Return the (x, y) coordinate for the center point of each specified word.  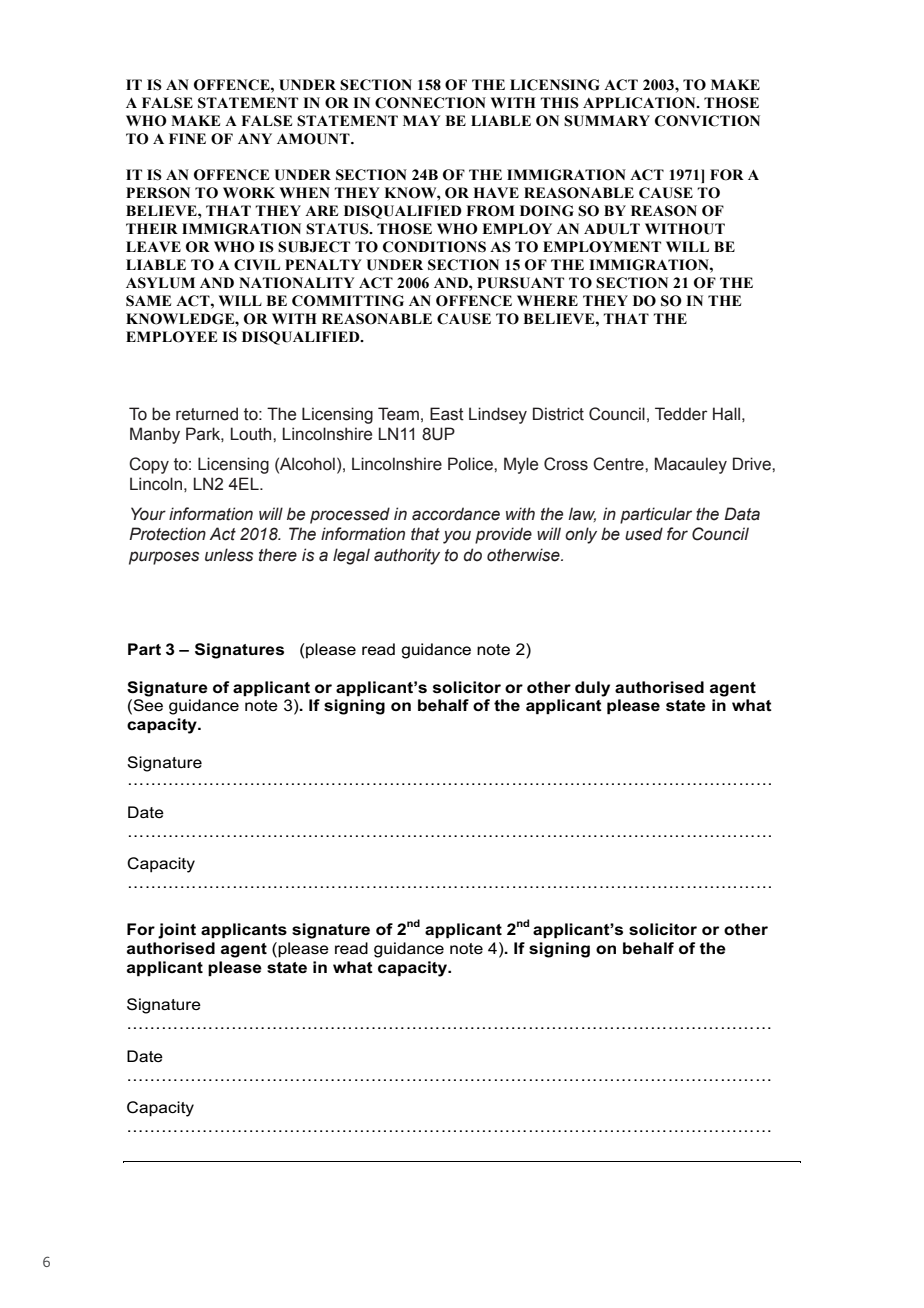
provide (503, 535)
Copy (149, 465)
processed (350, 515)
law (582, 514)
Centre (619, 464)
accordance (456, 514)
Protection (167, 534)
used (644, 534)
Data (742, 514)
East (447, 414)
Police (471, 464)
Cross (566, 464)
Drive (753, 464)
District (558, 414)
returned (207, 414)
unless (229, 555)
